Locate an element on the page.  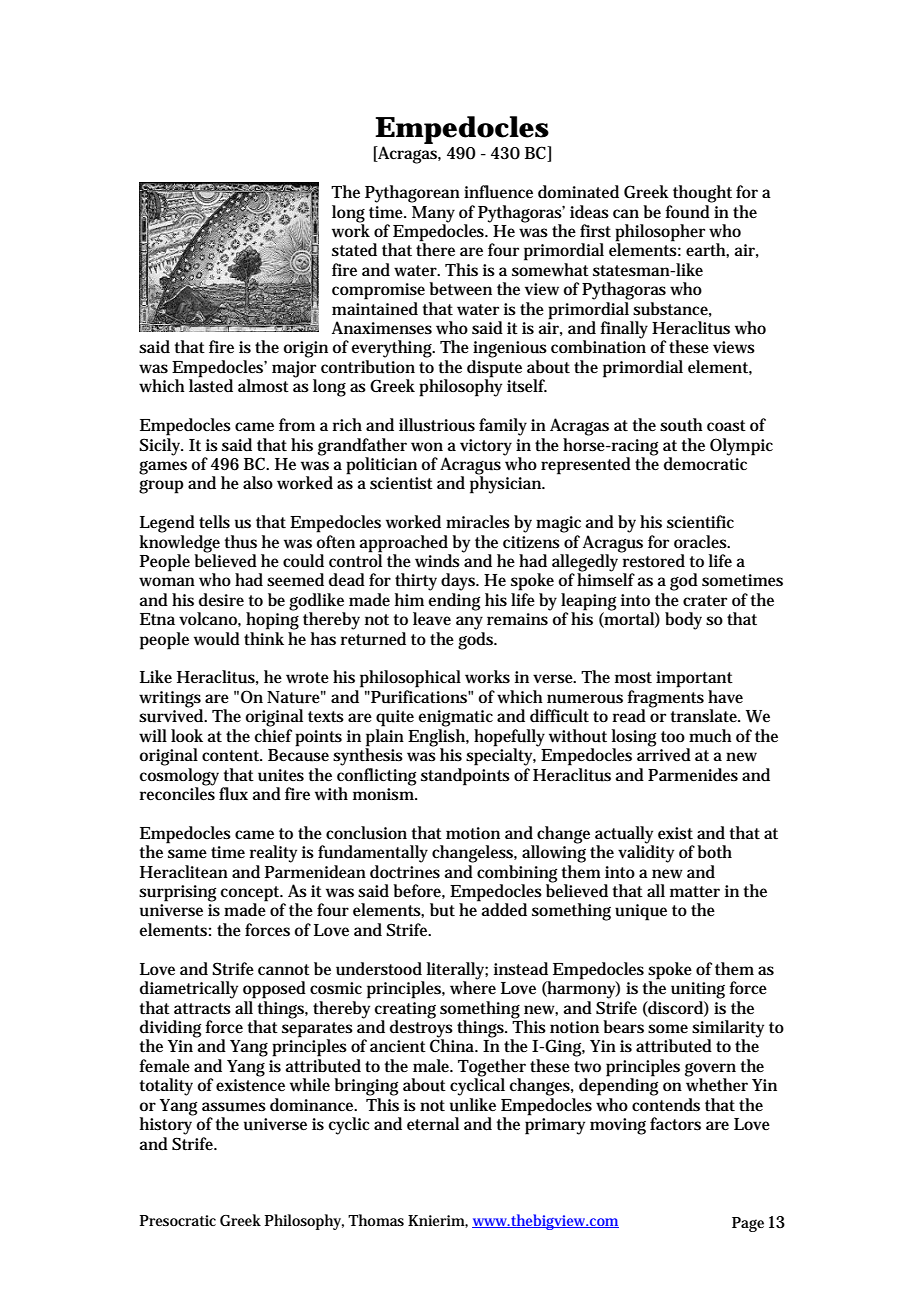
enigmatic is located at coordinates (455, 718).
